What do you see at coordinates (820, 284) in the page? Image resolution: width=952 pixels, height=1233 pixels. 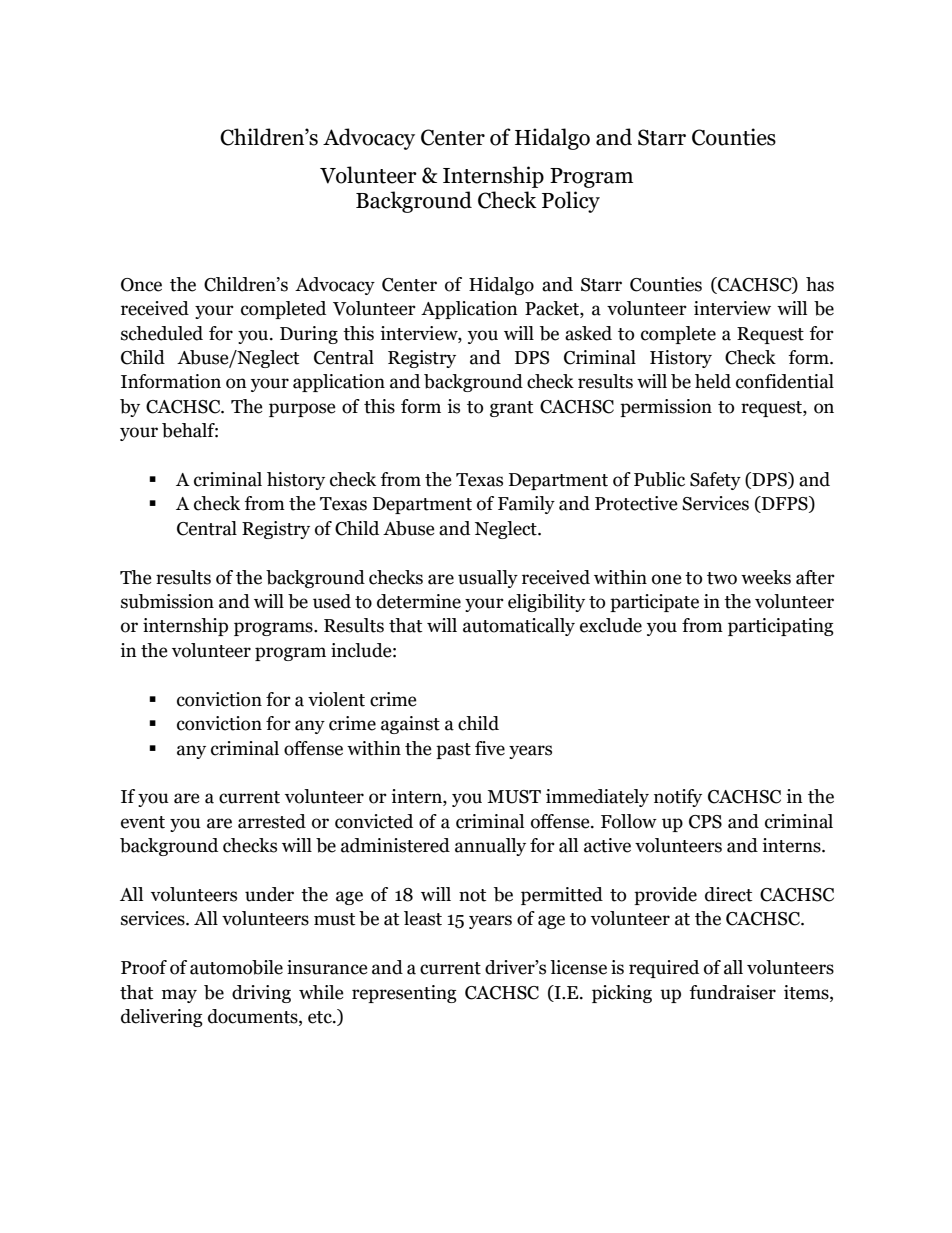 I see `has` at bounding box center [820, 284].
